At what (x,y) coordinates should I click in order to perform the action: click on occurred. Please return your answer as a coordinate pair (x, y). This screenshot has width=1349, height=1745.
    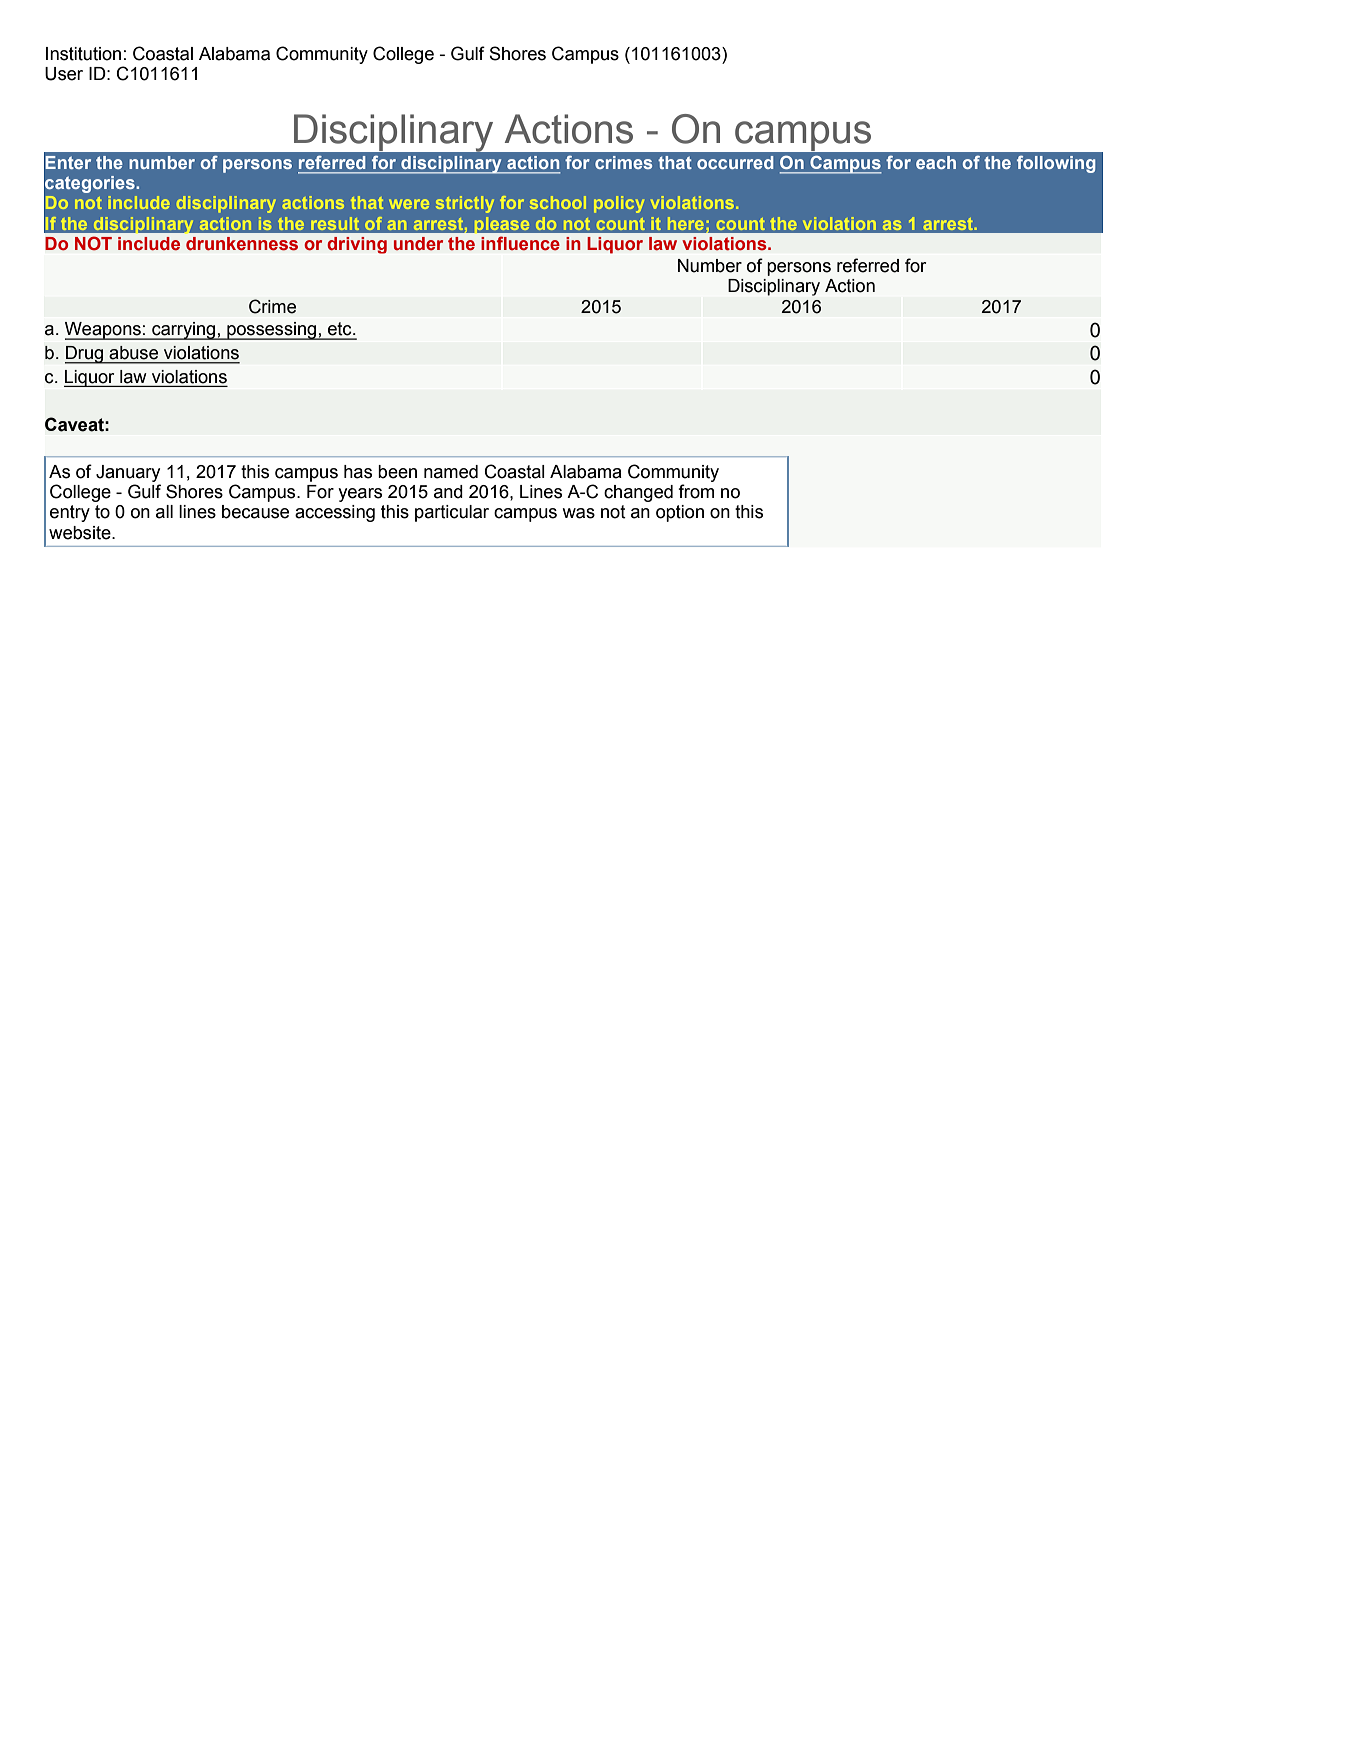
    Looking at the image, I should click on (735, 162).
